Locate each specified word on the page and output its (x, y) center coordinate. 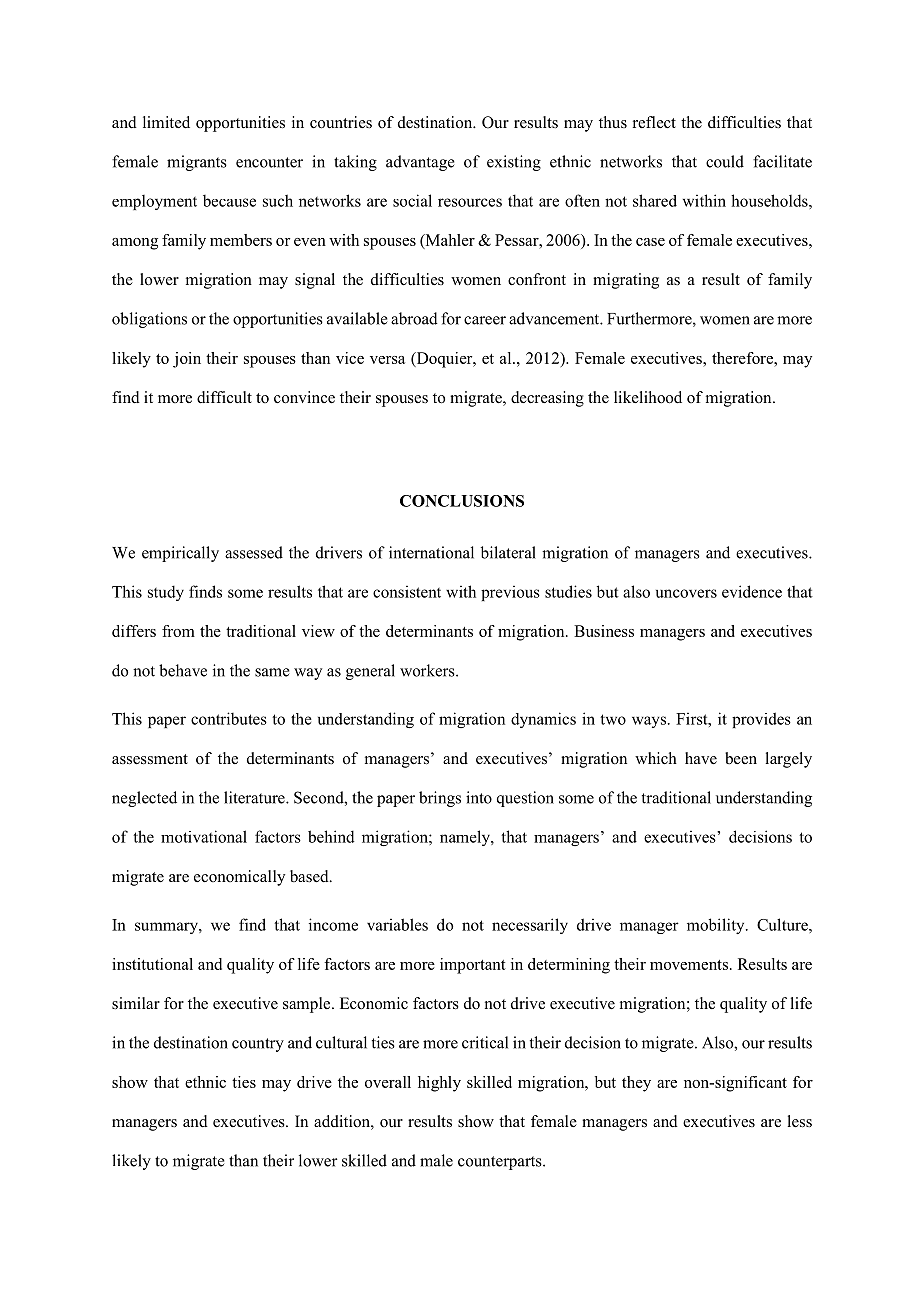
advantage (420, 163)
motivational (204, 836)
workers (428, 670)
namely (466, 838)
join (187, 360)
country (258, 1045)
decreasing (547, 399)
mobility (717, 926)
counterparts (501, 1163)
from (178, 631)
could (725, 161)
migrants (197, 163)
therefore (743, 358)
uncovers (686, 593)
